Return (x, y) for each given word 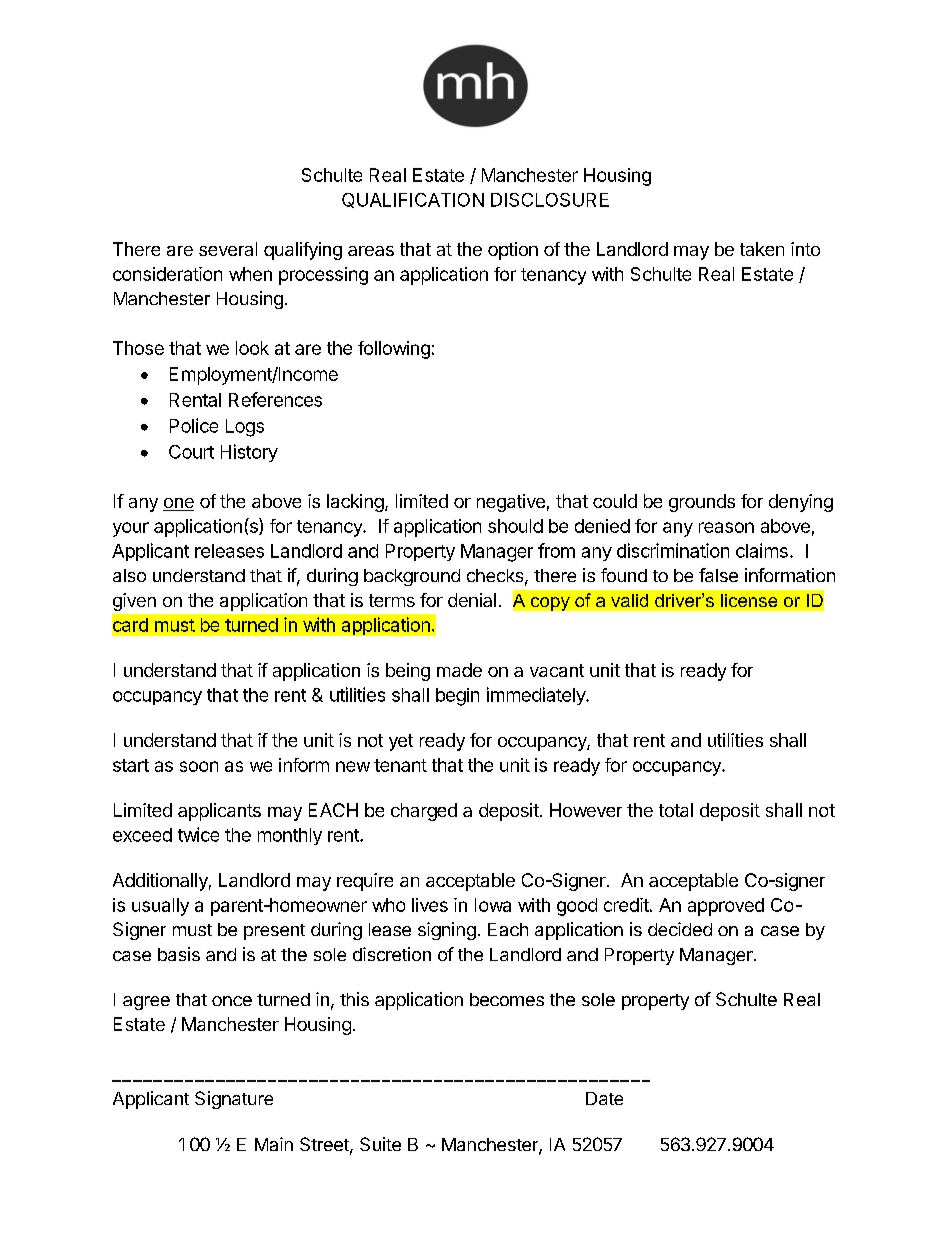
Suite (380, 1144)
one (178, 504)
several (228, 249)
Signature (234, 1100)
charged (424, 812)
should (515, 526)
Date (604, 1098)
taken (762, 249)
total (676, 810)
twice (198, 834)
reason (726, 527)
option (513, 251)
